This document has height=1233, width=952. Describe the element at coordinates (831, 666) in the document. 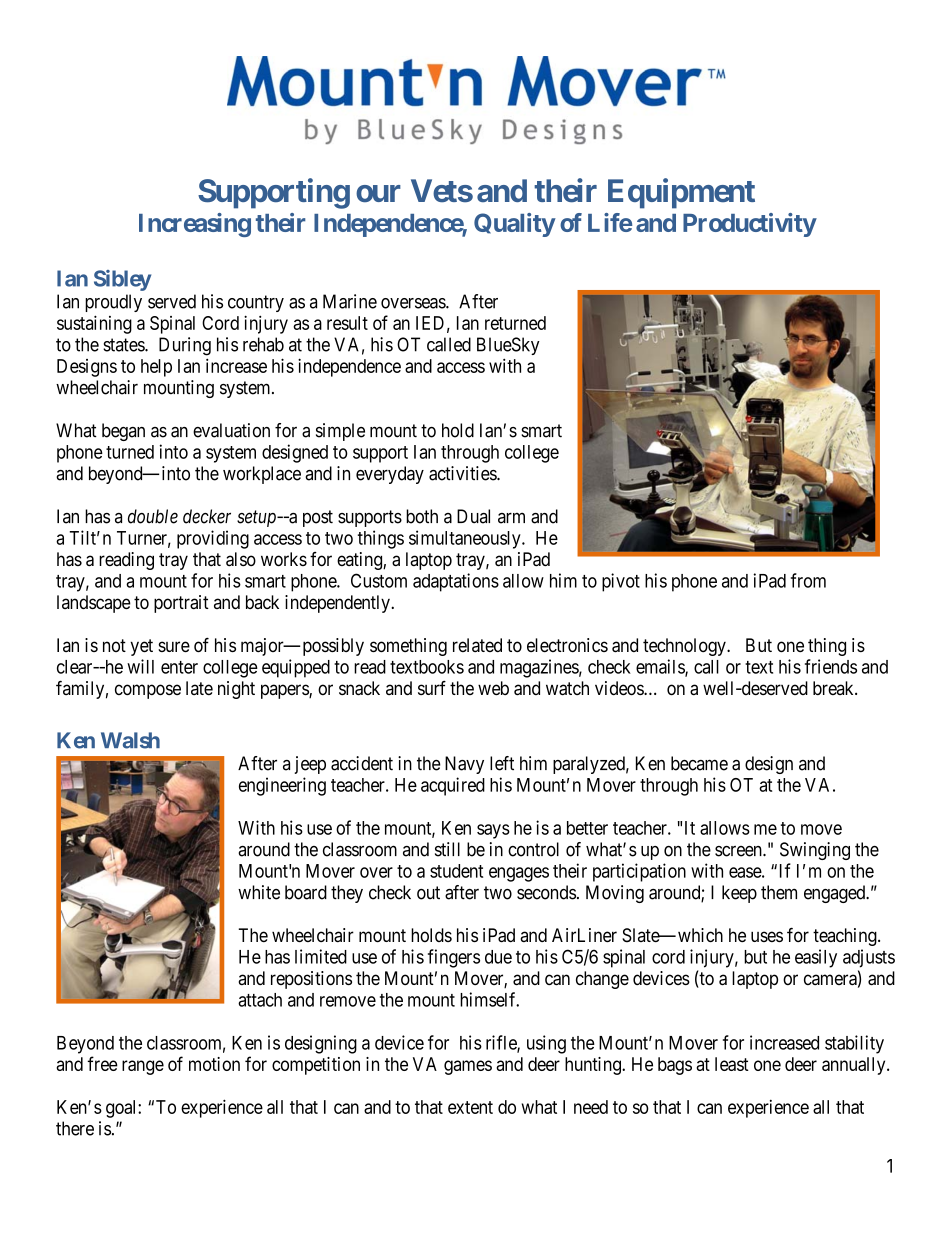

I see `friends` at that location.
